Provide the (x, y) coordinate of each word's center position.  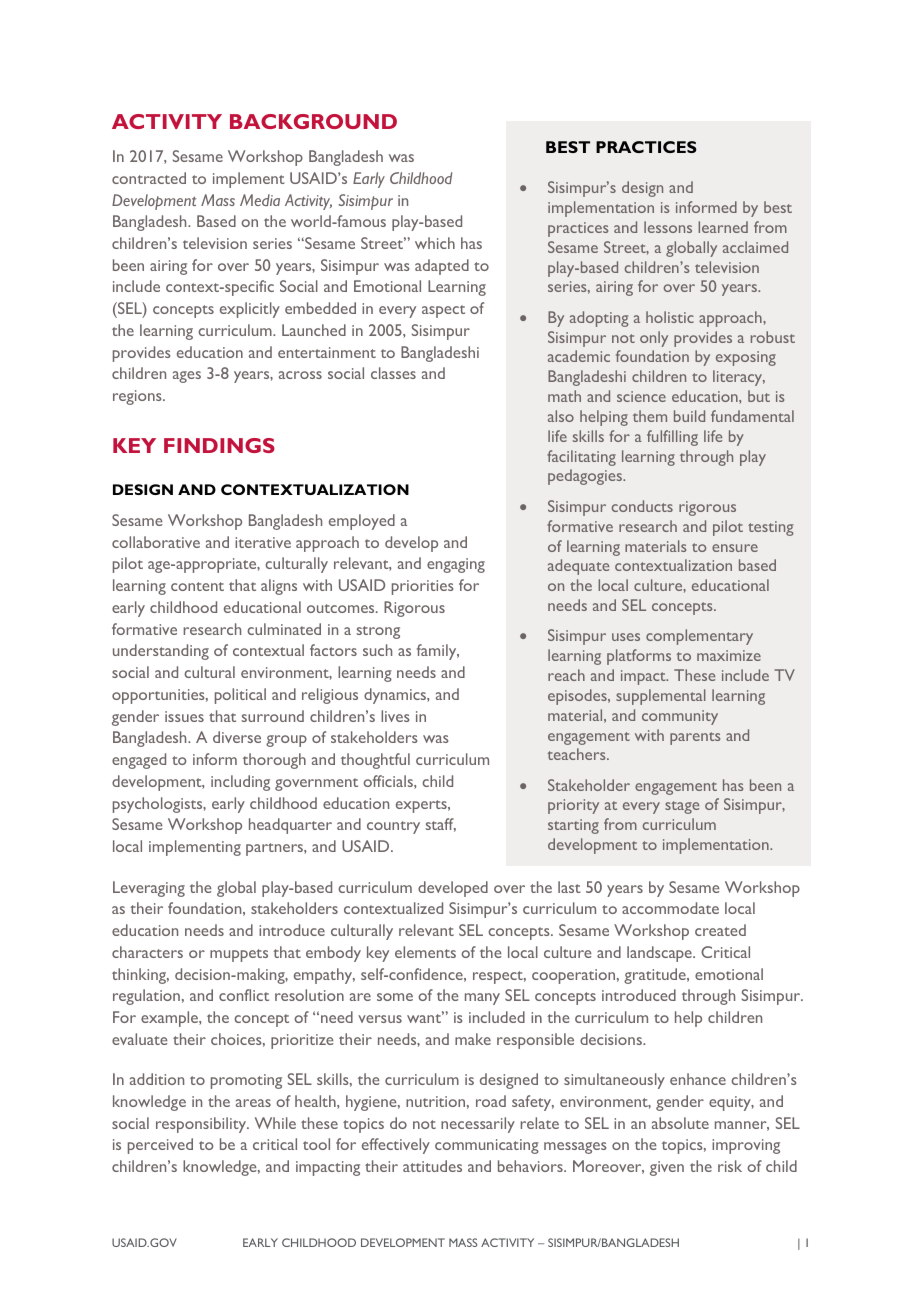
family (438, 652)
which (435, 243)
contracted (149, 178)
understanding (161, 652)
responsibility (202, 1125)
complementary (699, 637)
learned (723, 227)
